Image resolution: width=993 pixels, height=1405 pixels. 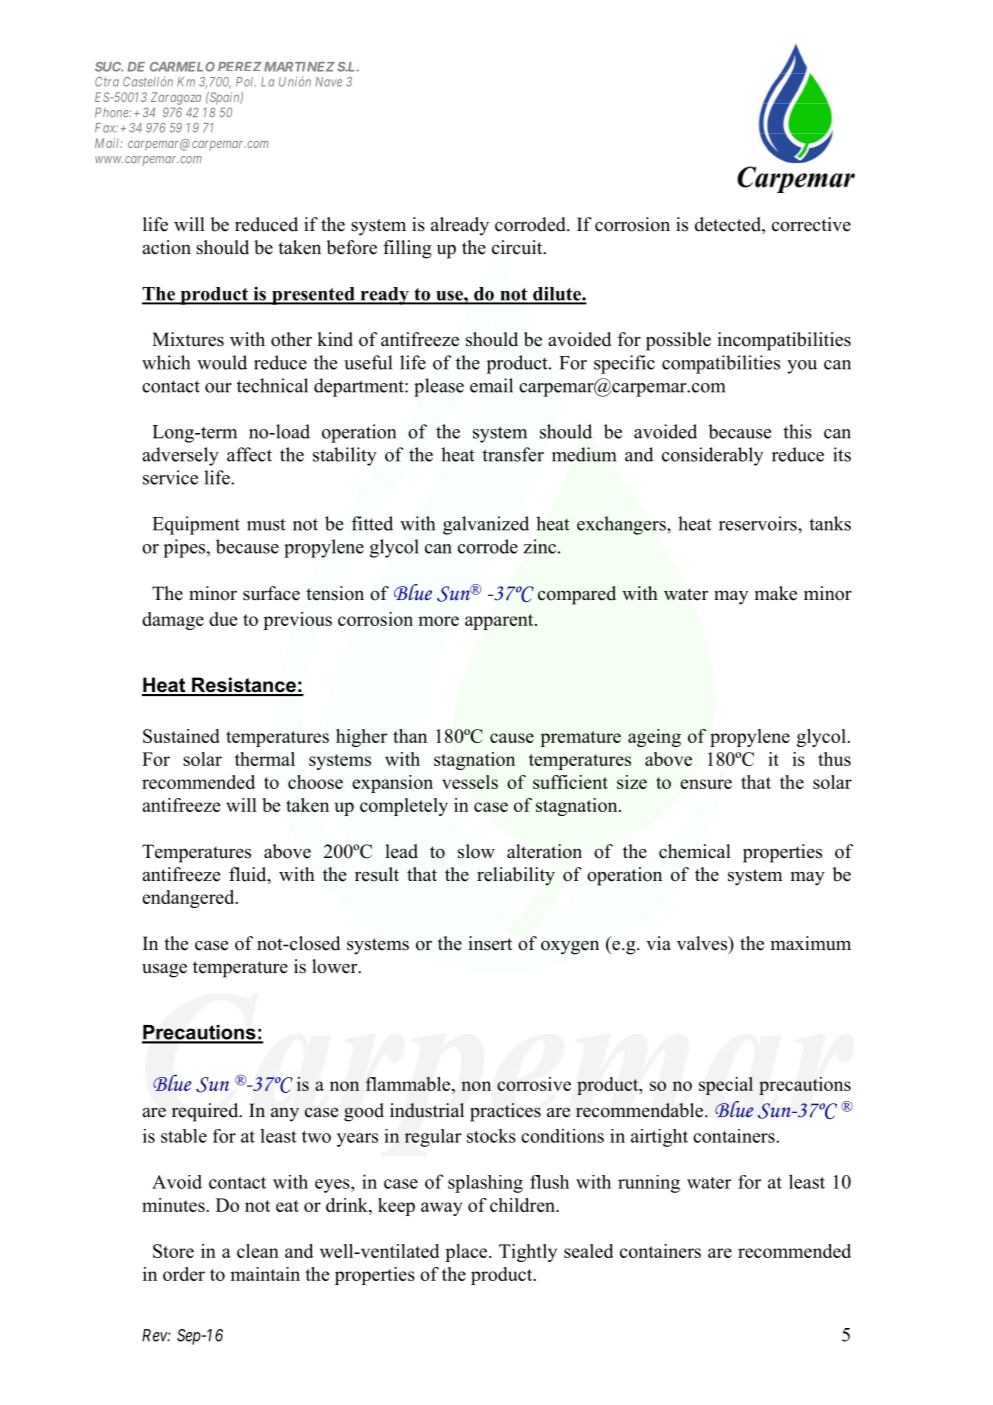 I want to click on circuit, so click(x=518, y=247).
